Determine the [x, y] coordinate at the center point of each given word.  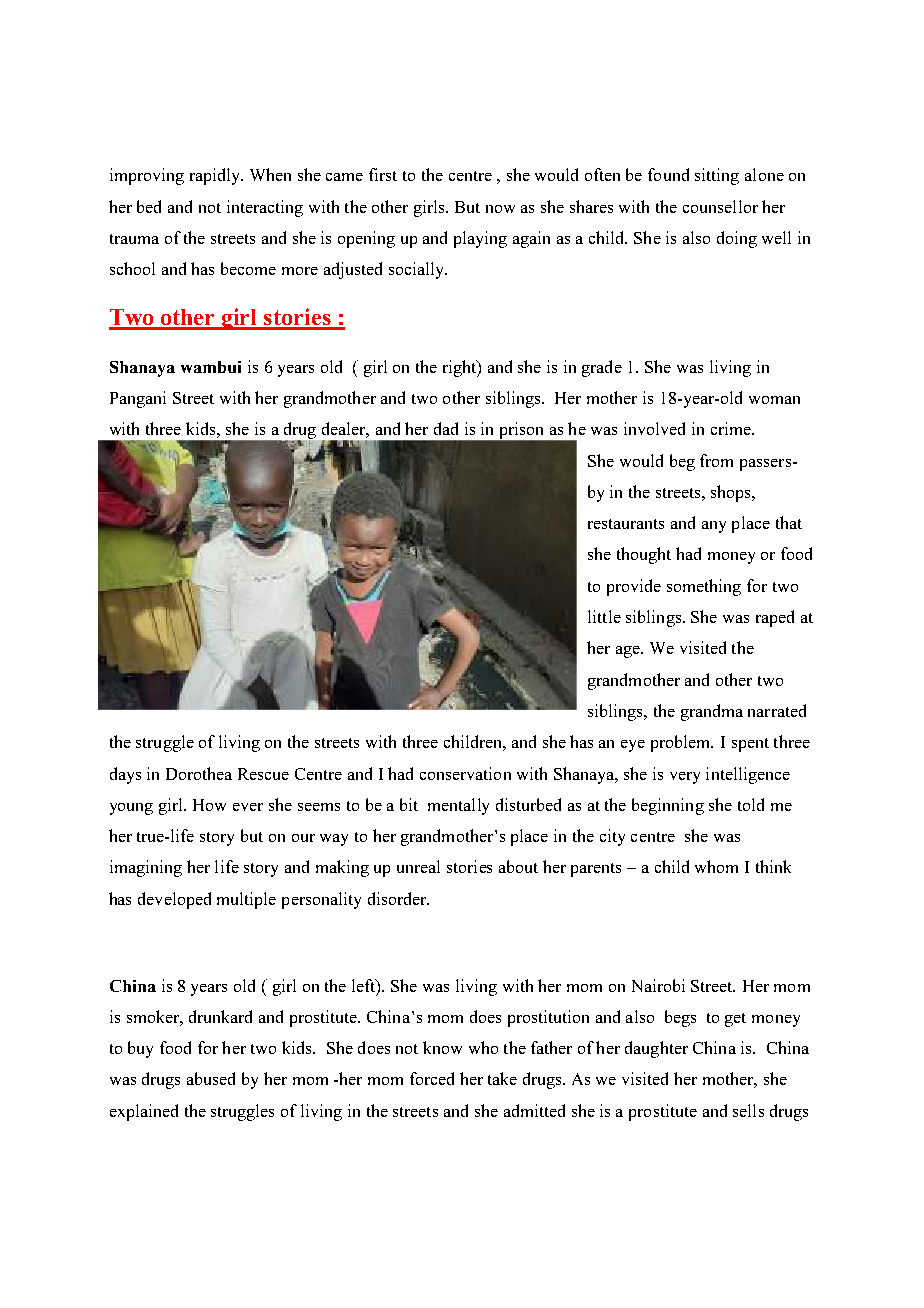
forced [432, 1078]
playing [480, 239]
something [704, 587]
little [604, 616]
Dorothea [199, 773]
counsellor [720, 206]
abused [211, 1078]
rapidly [216, 176]
